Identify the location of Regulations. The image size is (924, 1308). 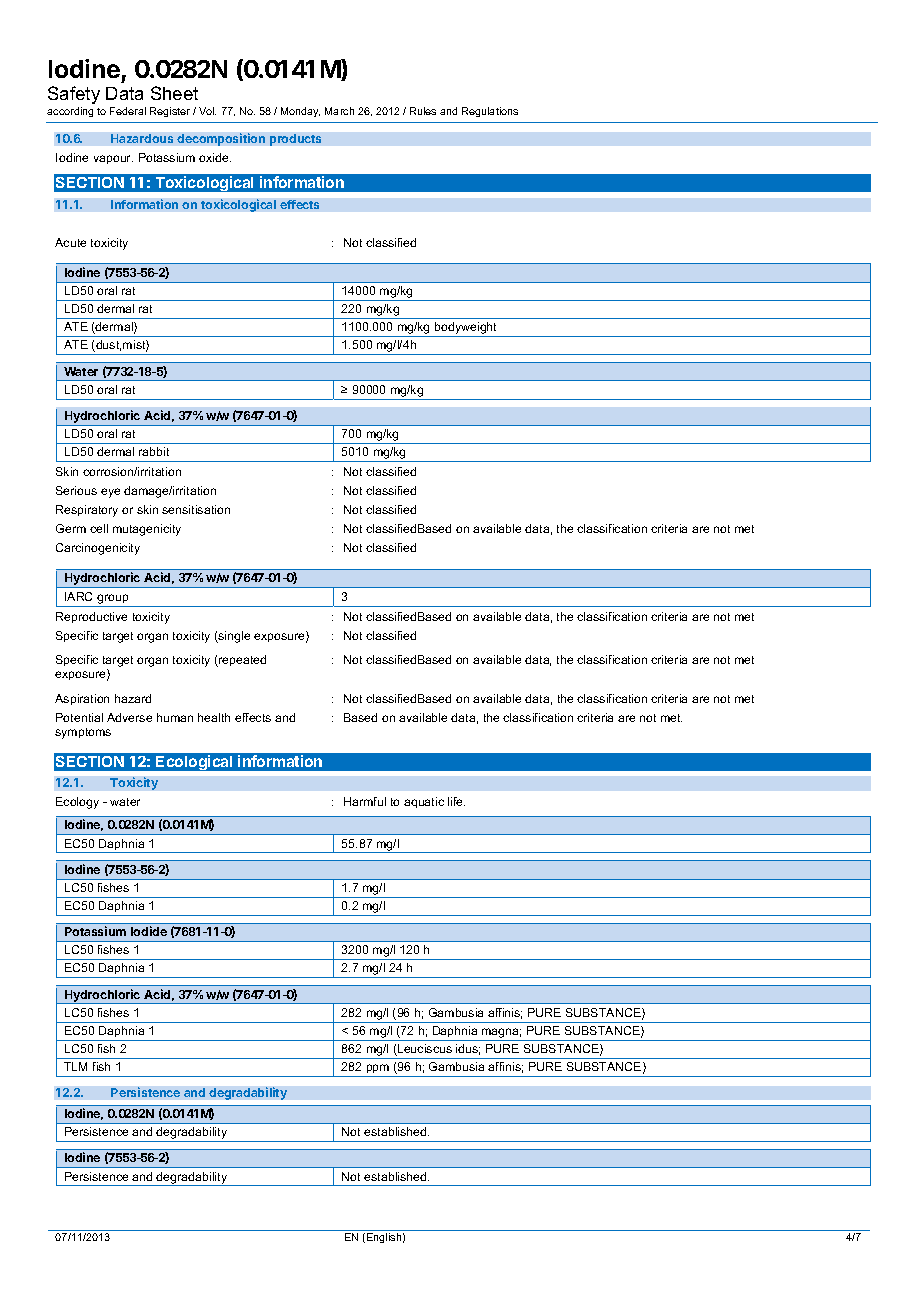
(490, 112).
